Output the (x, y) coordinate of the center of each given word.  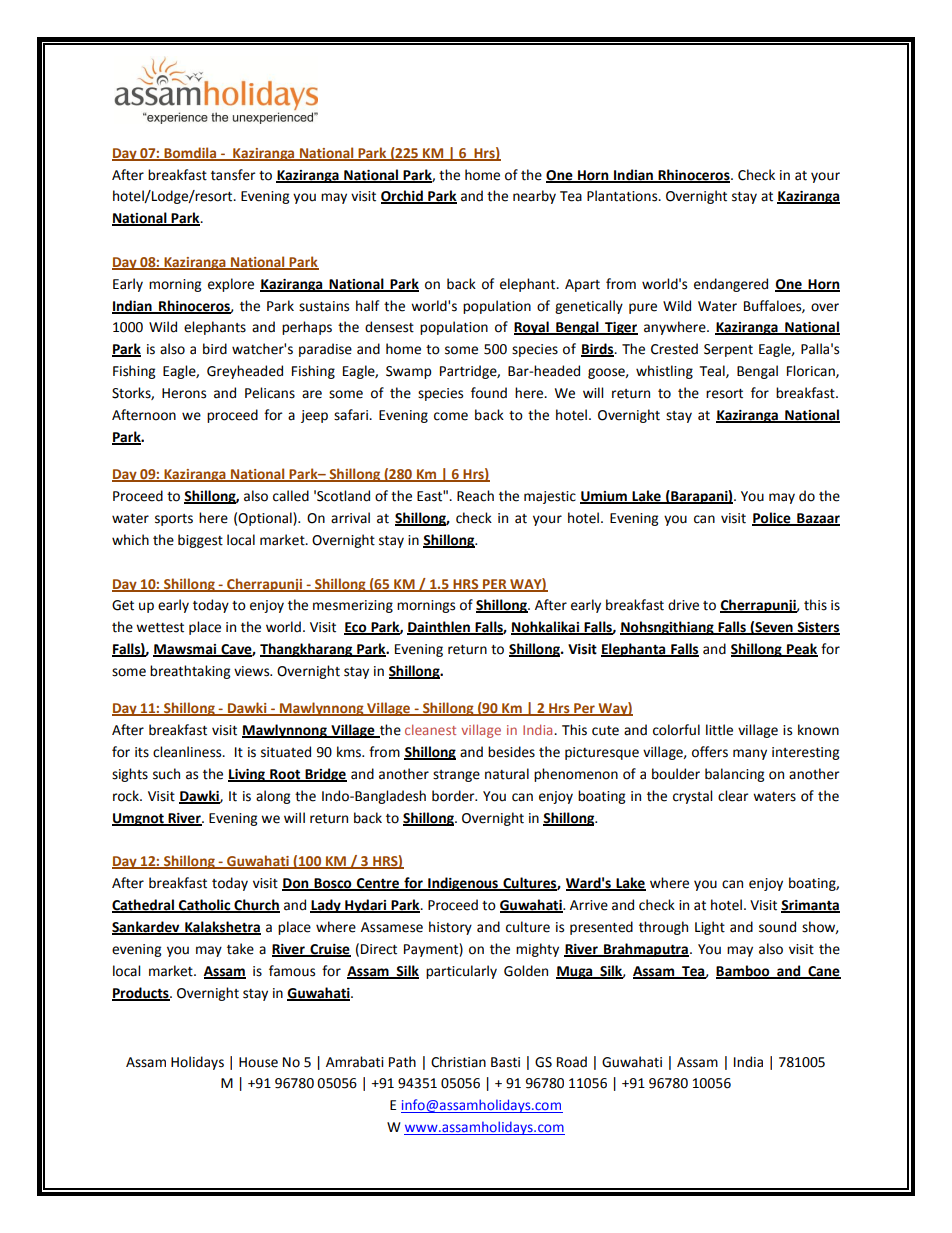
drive (683, 605)
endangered (731, 285)
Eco (356, 628)
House (258, 1062)
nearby (534, 197)
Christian (458, 1062)
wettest (160, 628)
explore (231, 285)
